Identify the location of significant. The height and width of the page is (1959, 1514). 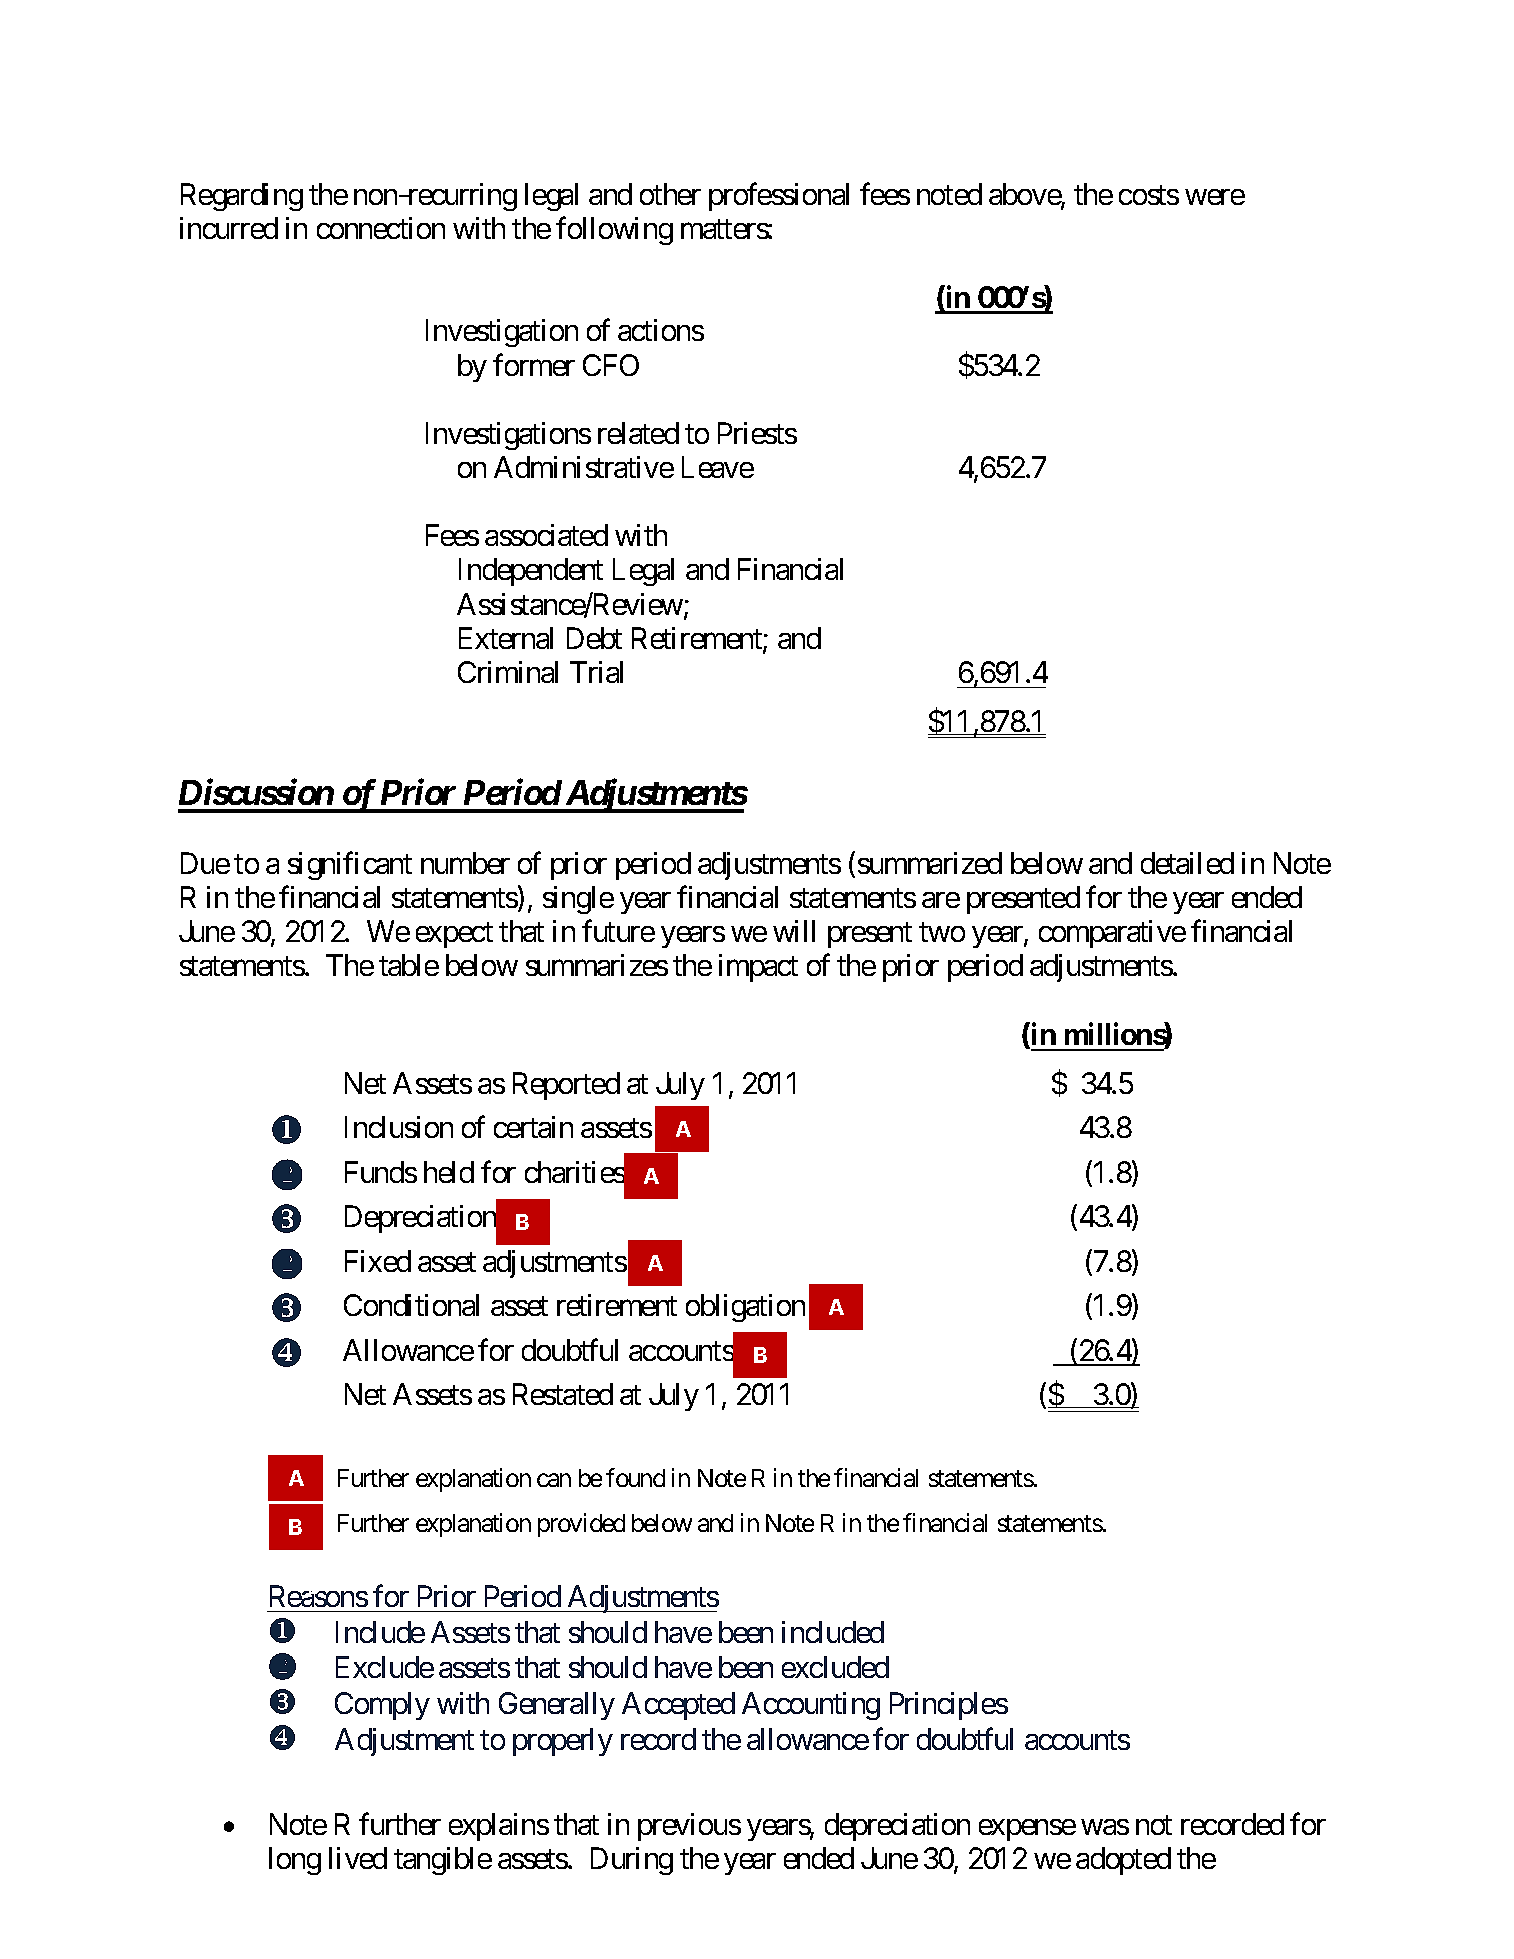
(350, 866).
